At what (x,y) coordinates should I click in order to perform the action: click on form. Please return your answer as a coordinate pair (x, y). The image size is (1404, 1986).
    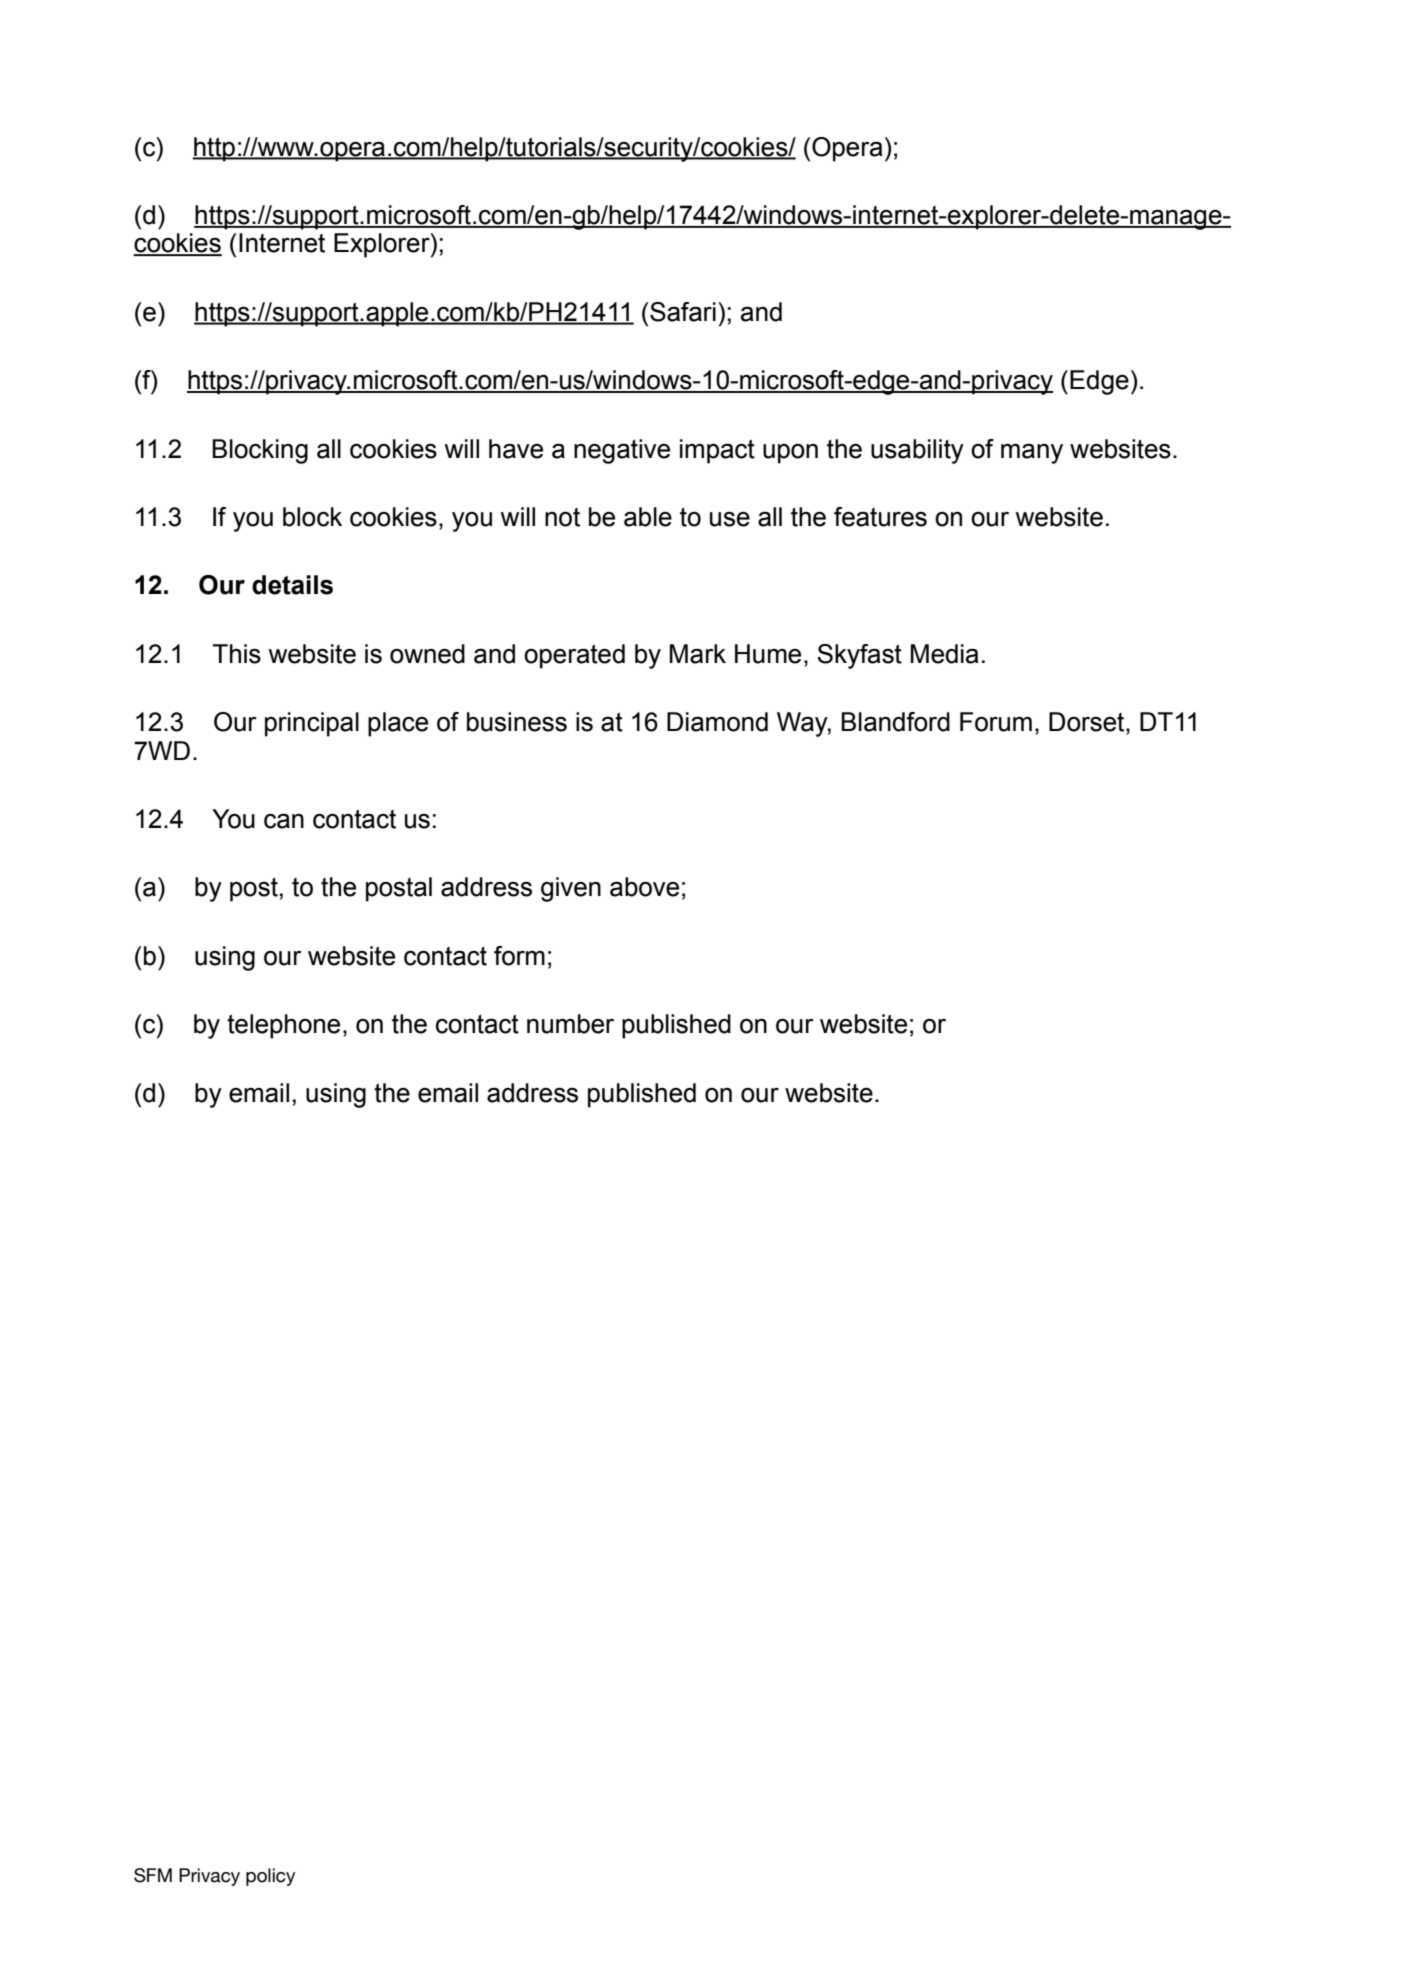
    Looking at the image, I should click on (519, 956).
